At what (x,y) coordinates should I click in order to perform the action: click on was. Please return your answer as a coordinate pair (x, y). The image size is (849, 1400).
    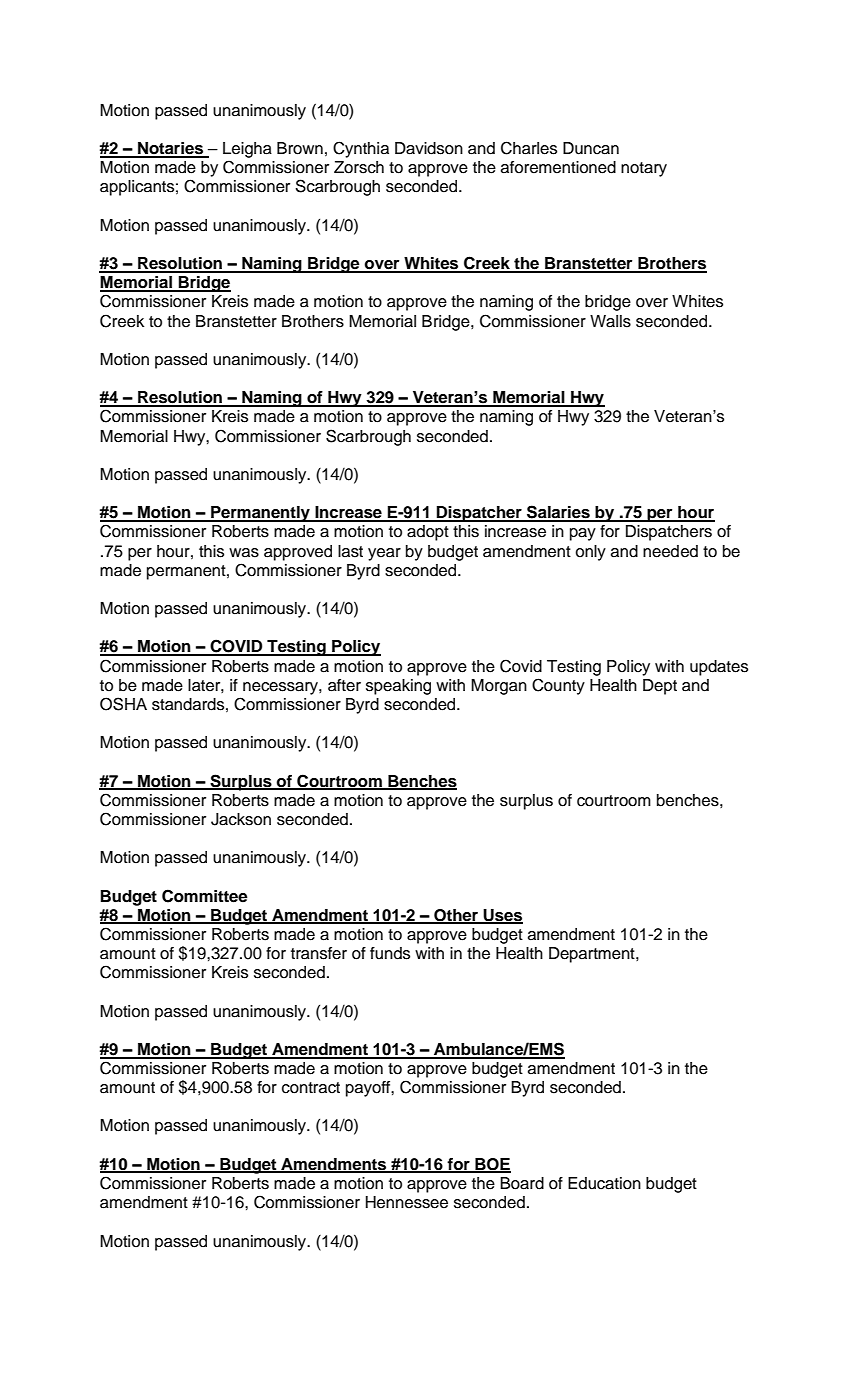
    Looking at the image, I should click on (244, 553).
